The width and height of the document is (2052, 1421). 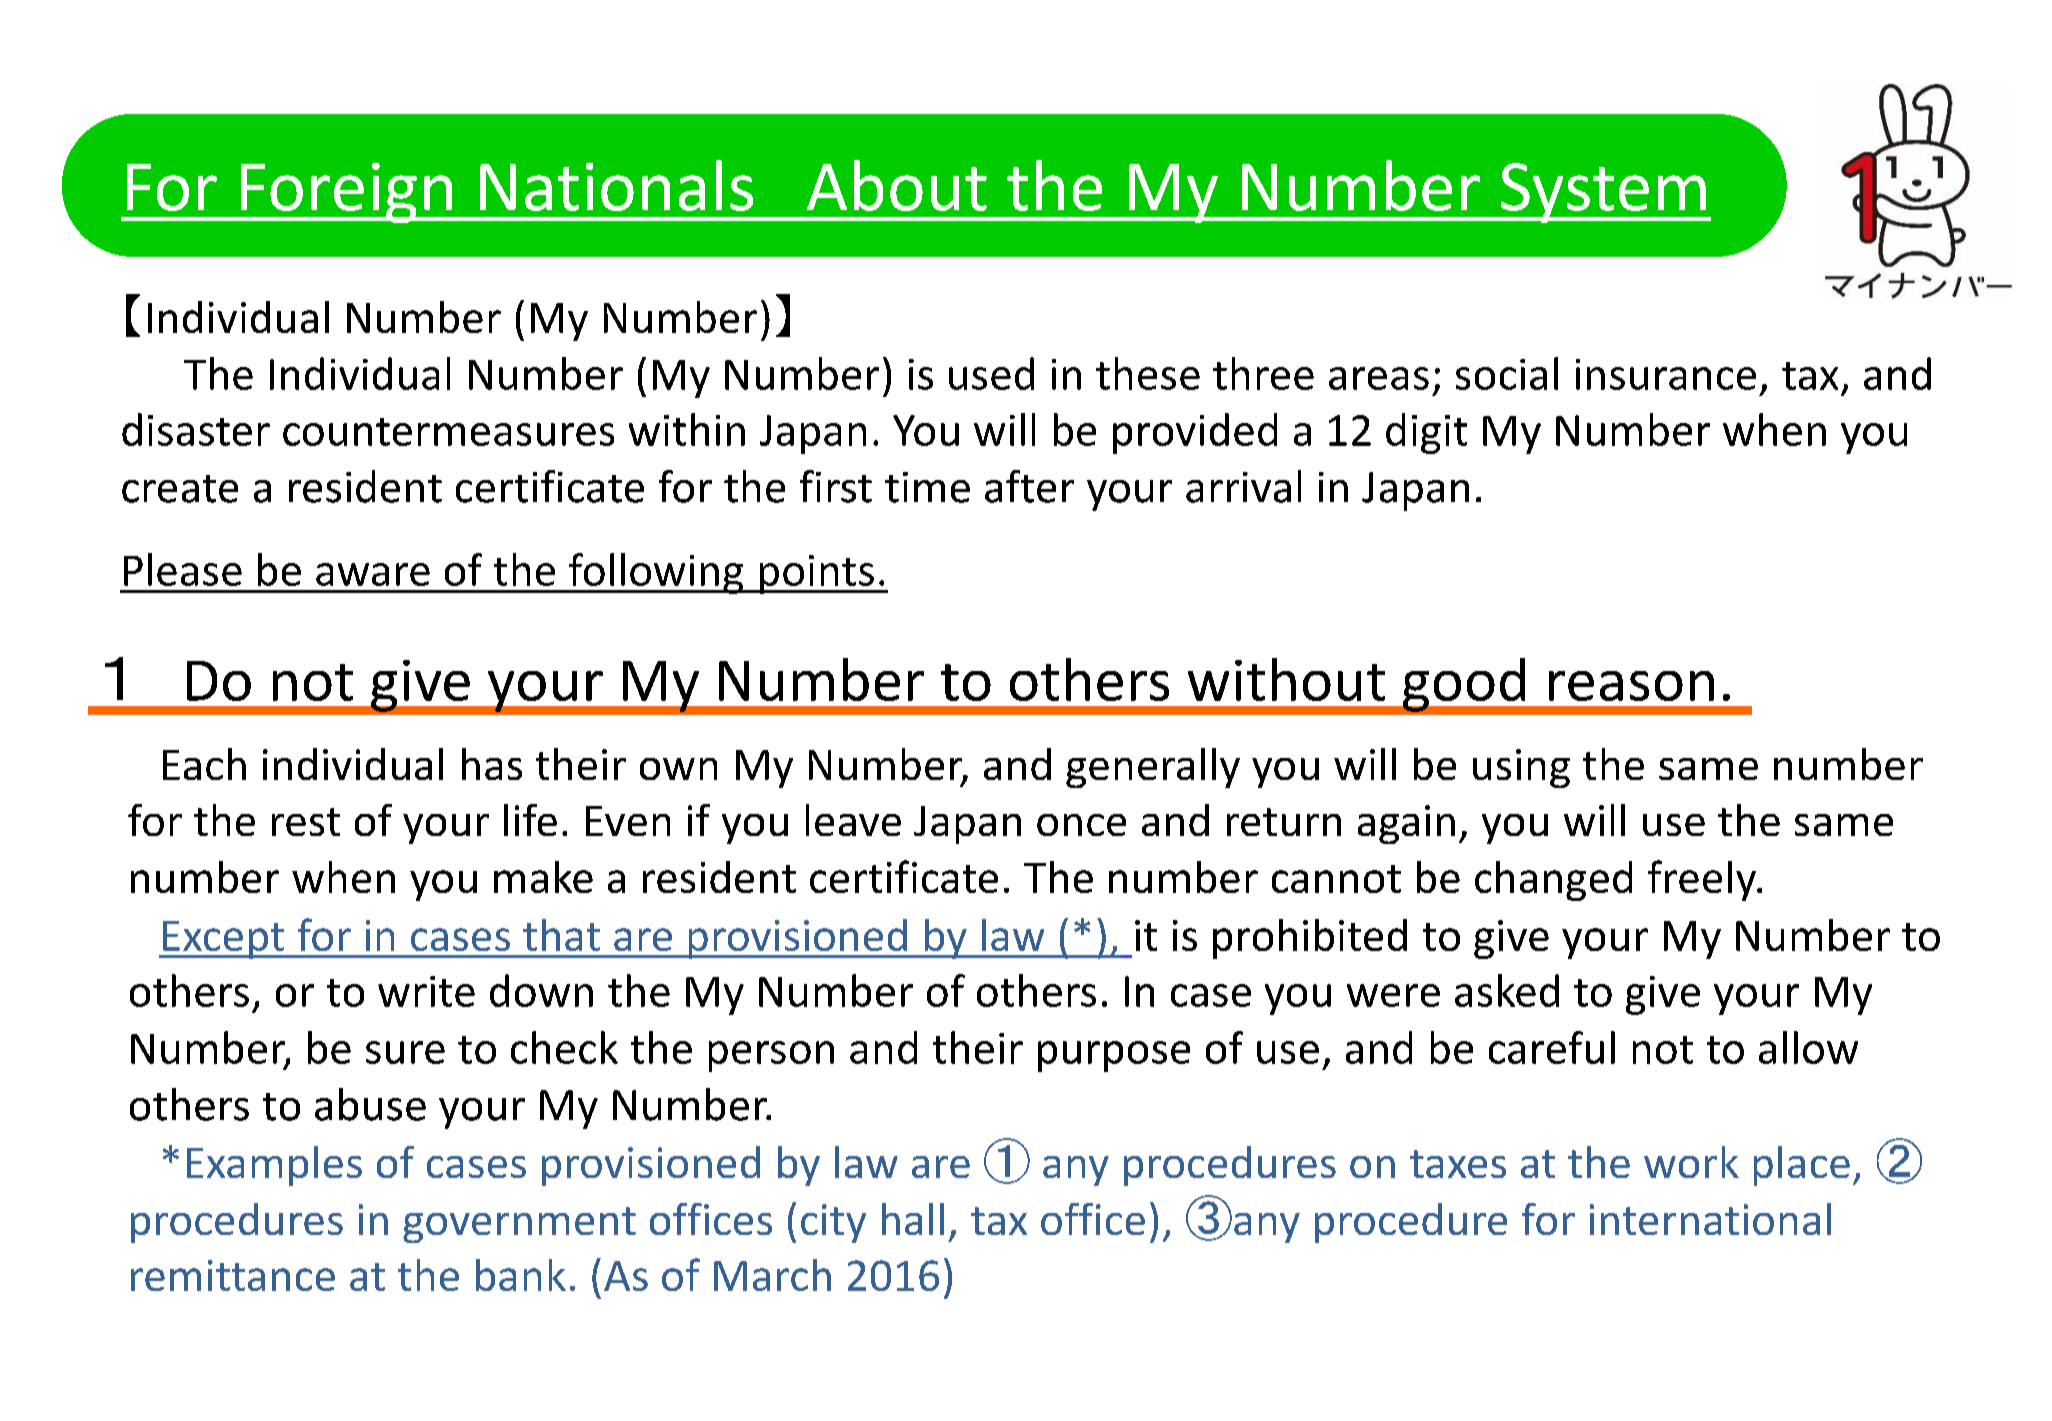 What do you see at coordinates (1081, 825) in the document?
I see `once` at bounding box center [1081, 825].
